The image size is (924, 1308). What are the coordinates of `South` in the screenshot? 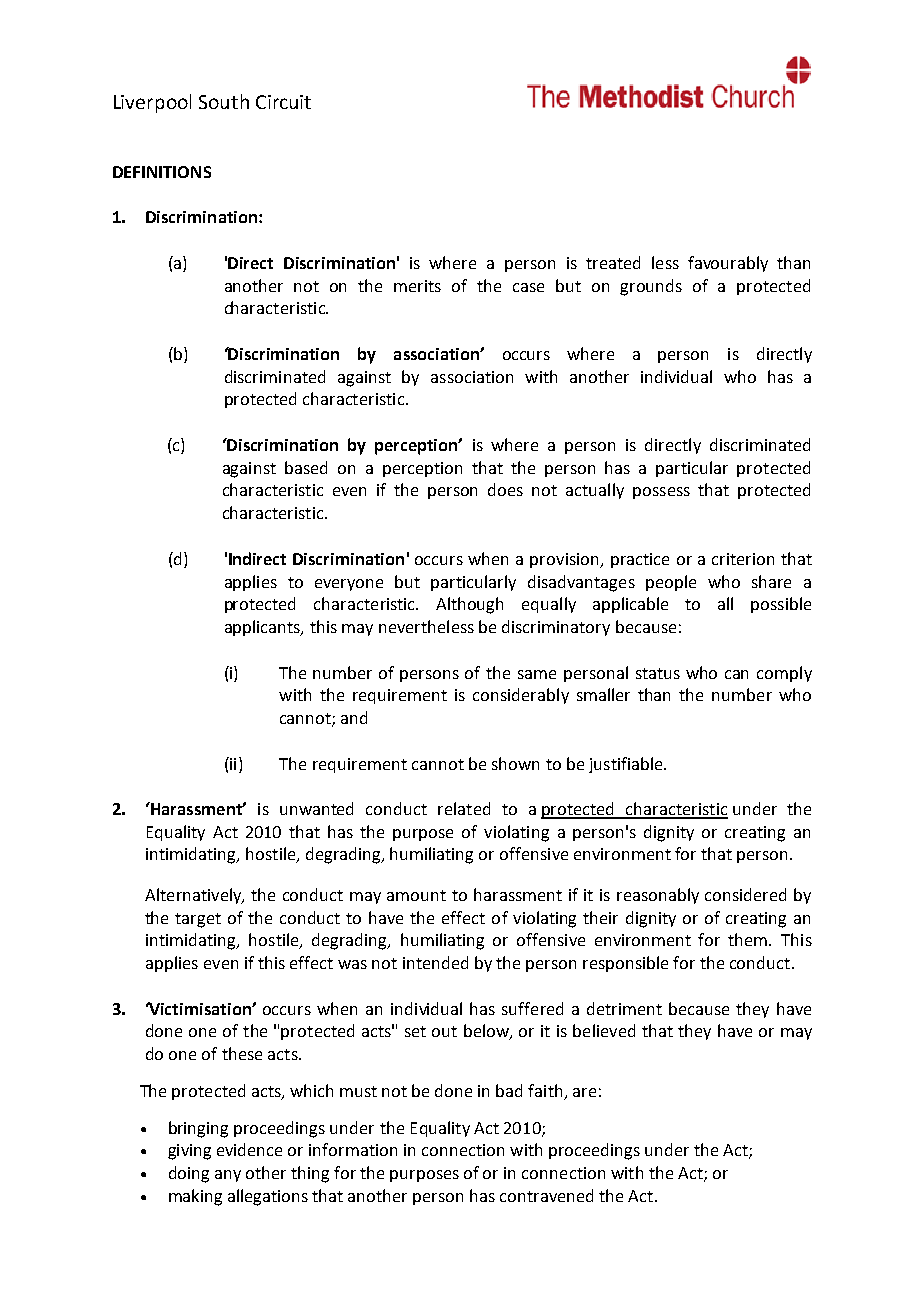 It's located at (224, 101).
